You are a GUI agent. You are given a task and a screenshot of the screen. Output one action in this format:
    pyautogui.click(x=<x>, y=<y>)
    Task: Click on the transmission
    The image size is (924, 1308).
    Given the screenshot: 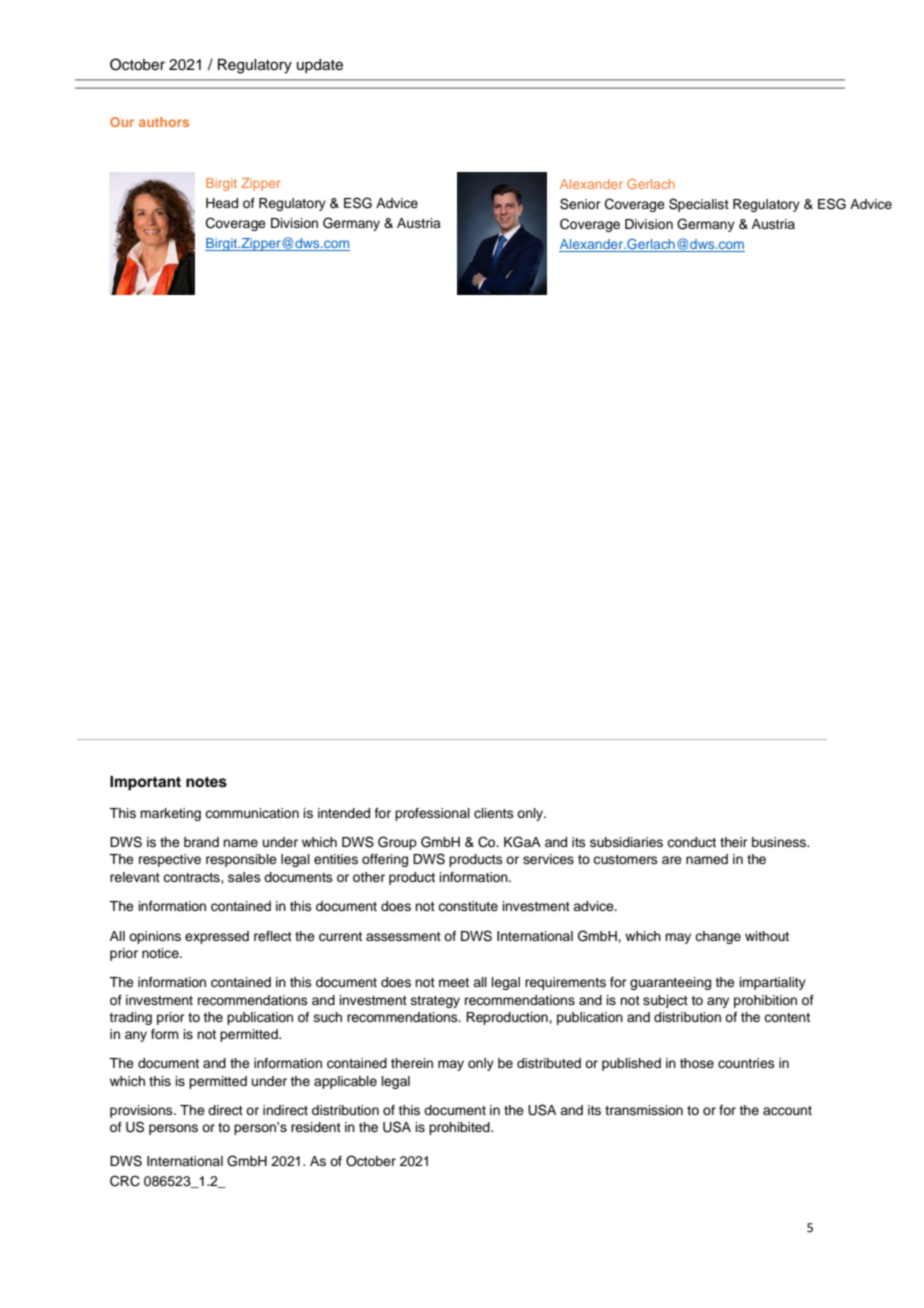 What is the action you would take?
    pyautogui.click(x=644, y=1110)
